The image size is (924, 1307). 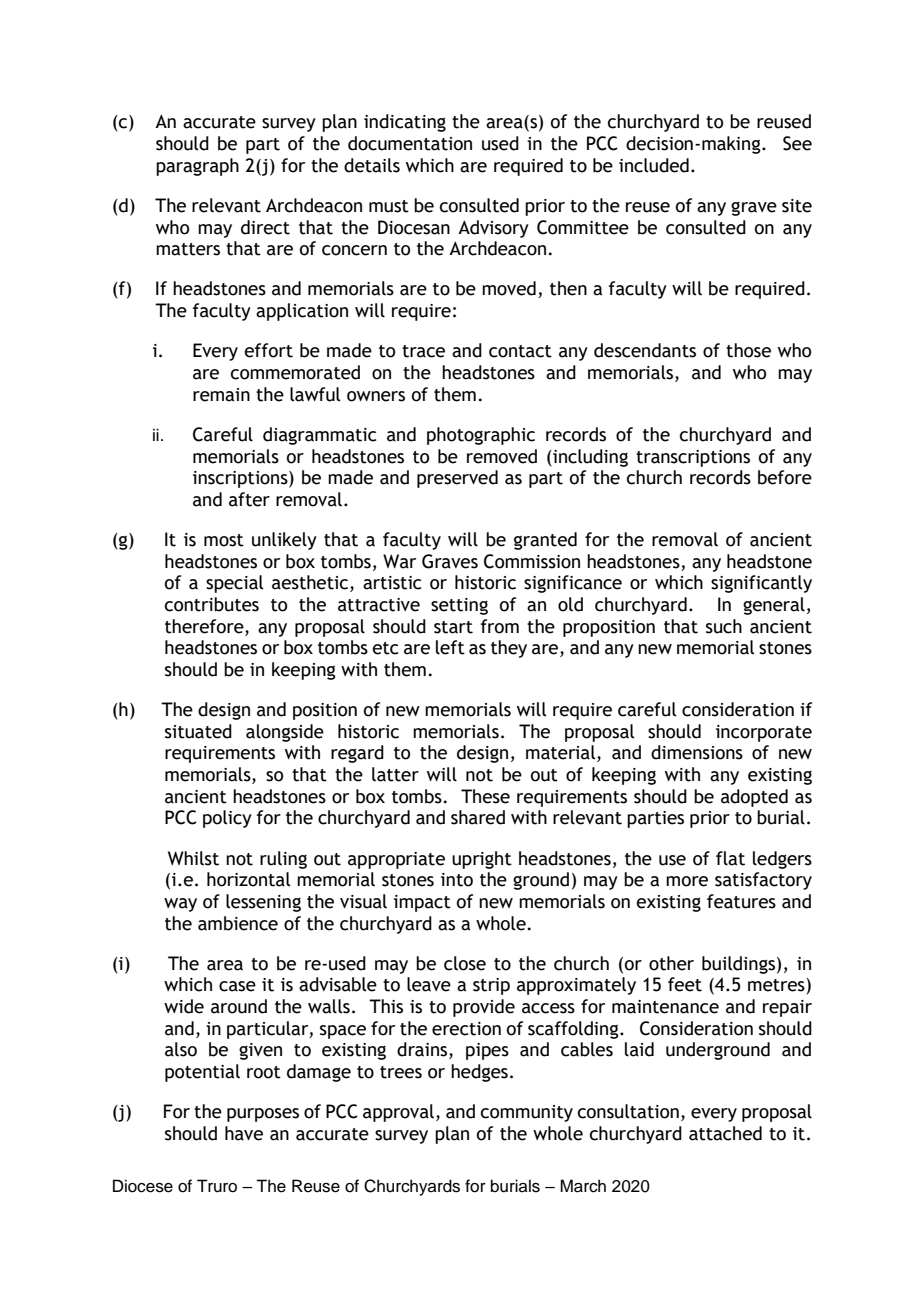 I want to click on situated, so click(x=198, y=731).
